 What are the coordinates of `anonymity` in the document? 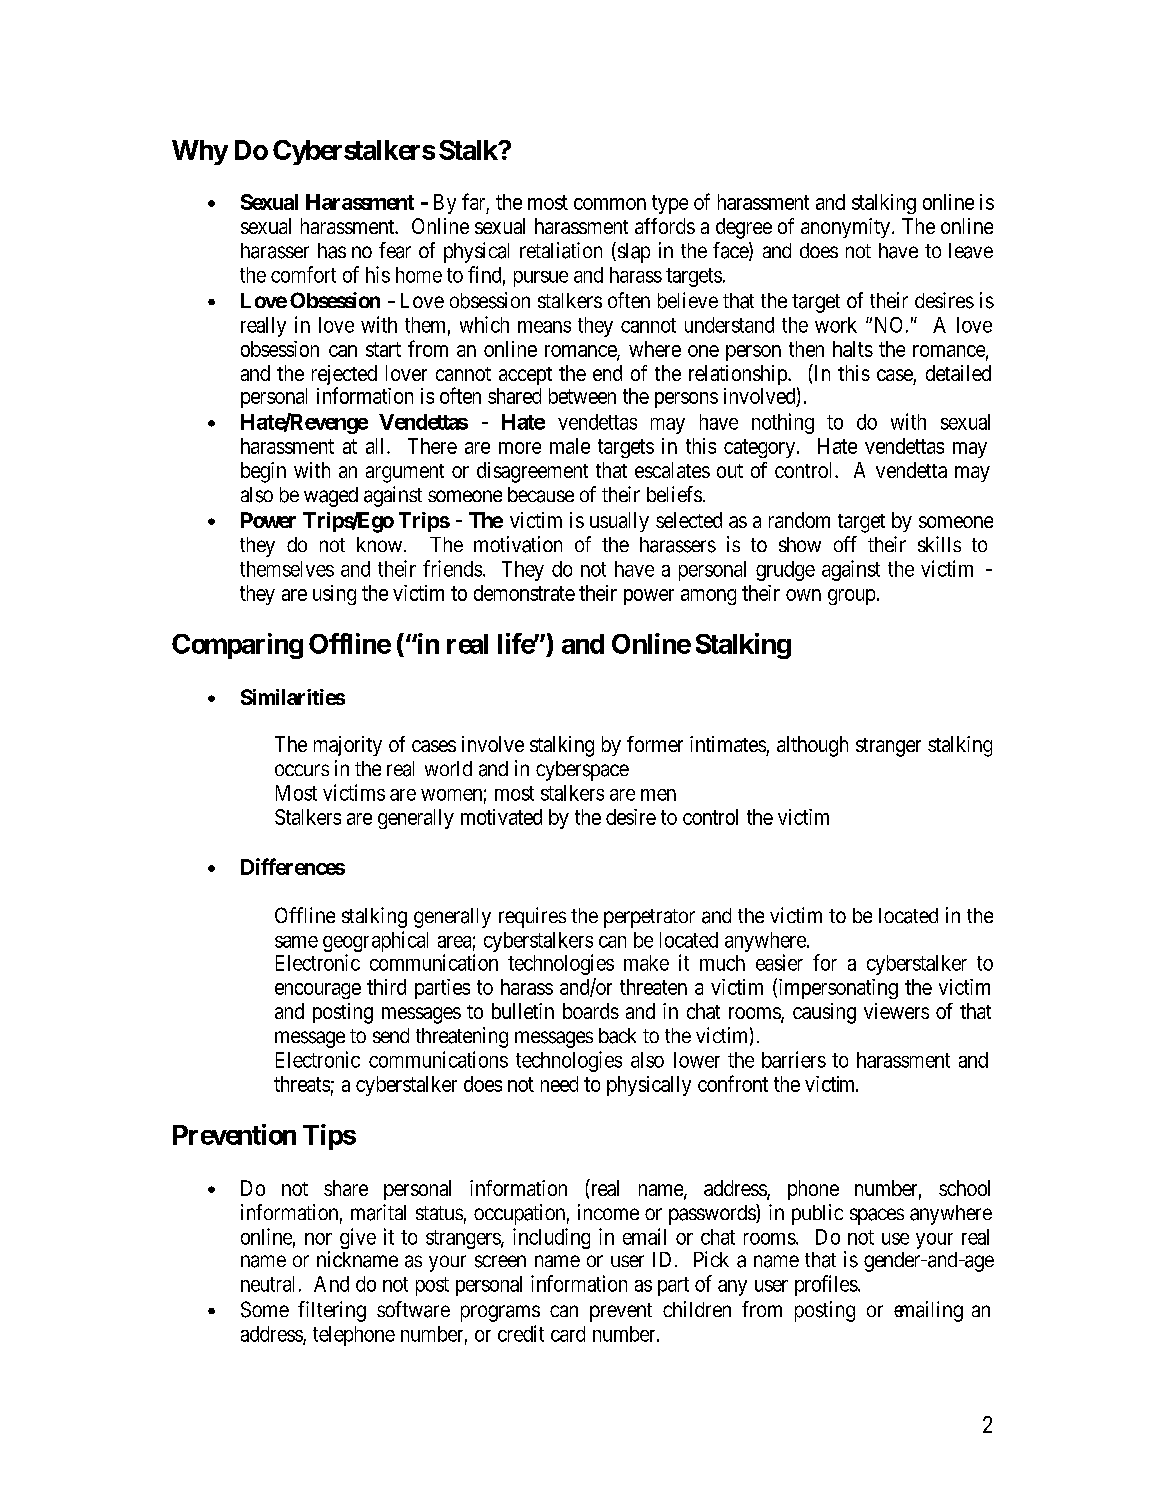 It's located at (847, 228).
